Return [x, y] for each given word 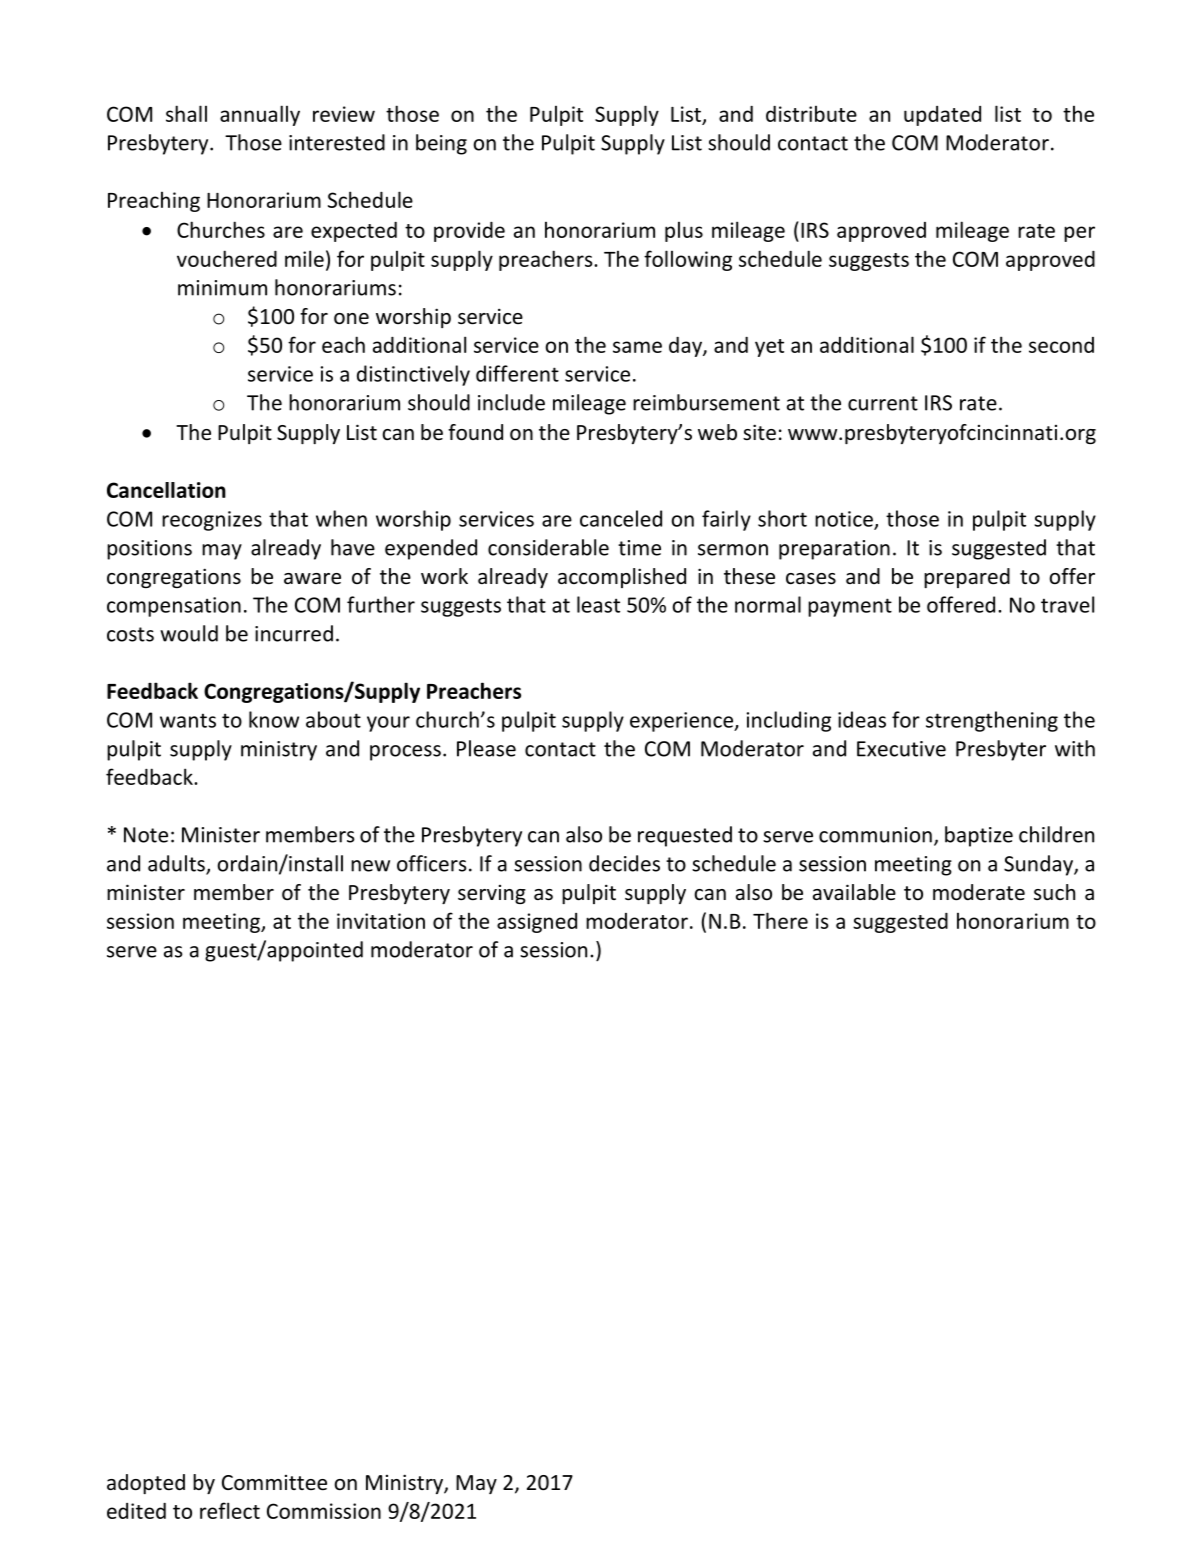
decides [624, 863]
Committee [274, 1483]
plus [684, 232]
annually [260, 115]
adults [177, 864]
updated [942, 116]
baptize [979, 836]
